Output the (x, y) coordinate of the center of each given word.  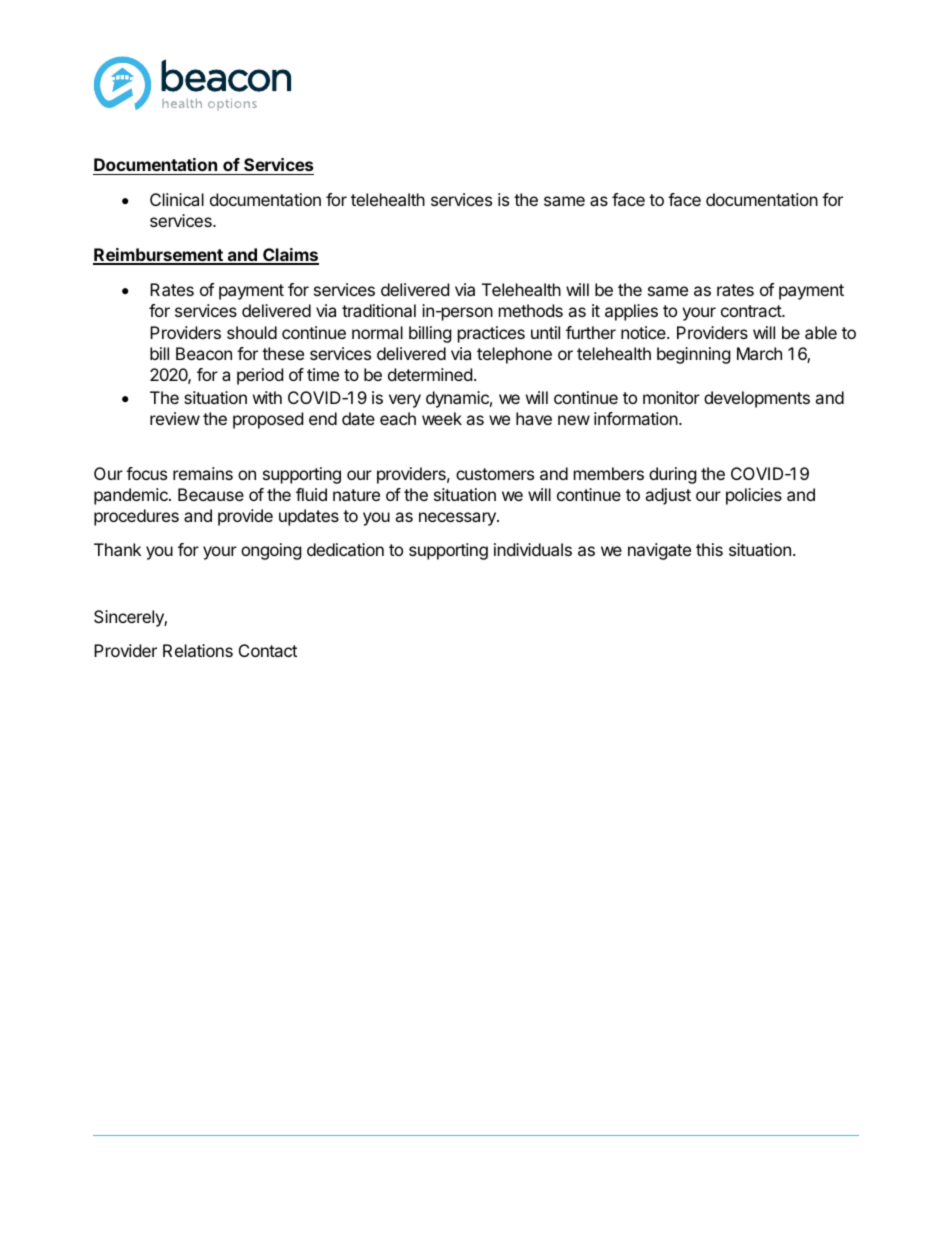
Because (211, 494)
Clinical (177, 199)
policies (754, 496)
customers (495, 474)
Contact (268, 650)
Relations (198, 650)
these (283, 353)
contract (752, 311)
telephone (514, 355)
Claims (290, 256)
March (759, 353)
